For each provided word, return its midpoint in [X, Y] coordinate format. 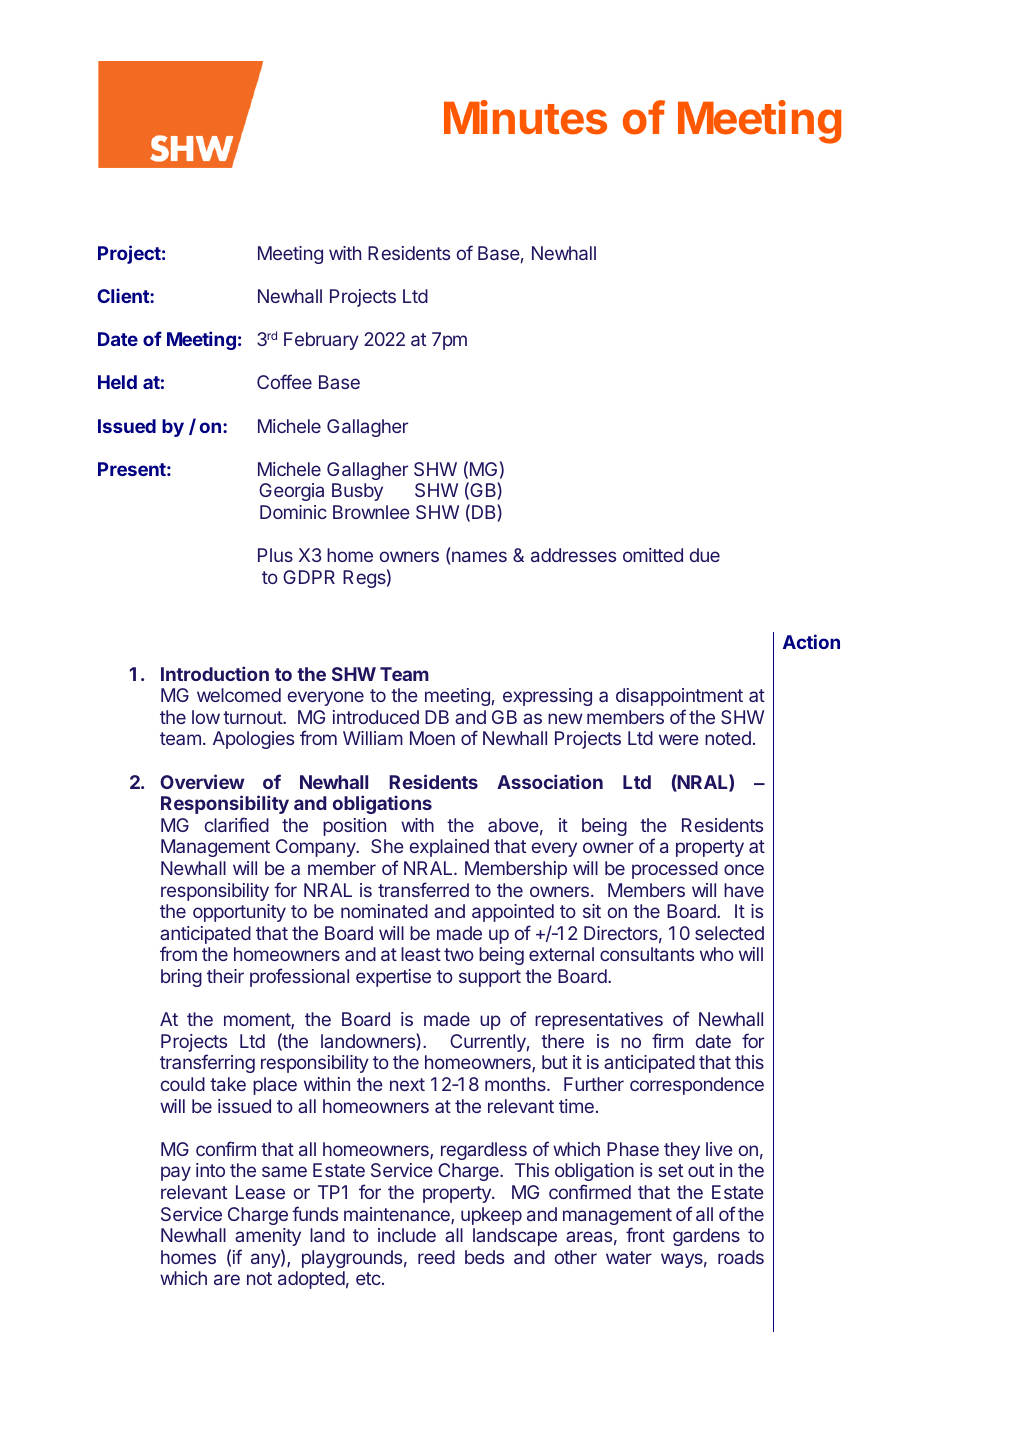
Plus [275, 555]
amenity [268, 1237]
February [321, 341]
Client [124, 295]
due [705, 555]
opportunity [239, 913]
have [744, 890]
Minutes [525, 117]
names [479, 556]
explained [449, 848]
